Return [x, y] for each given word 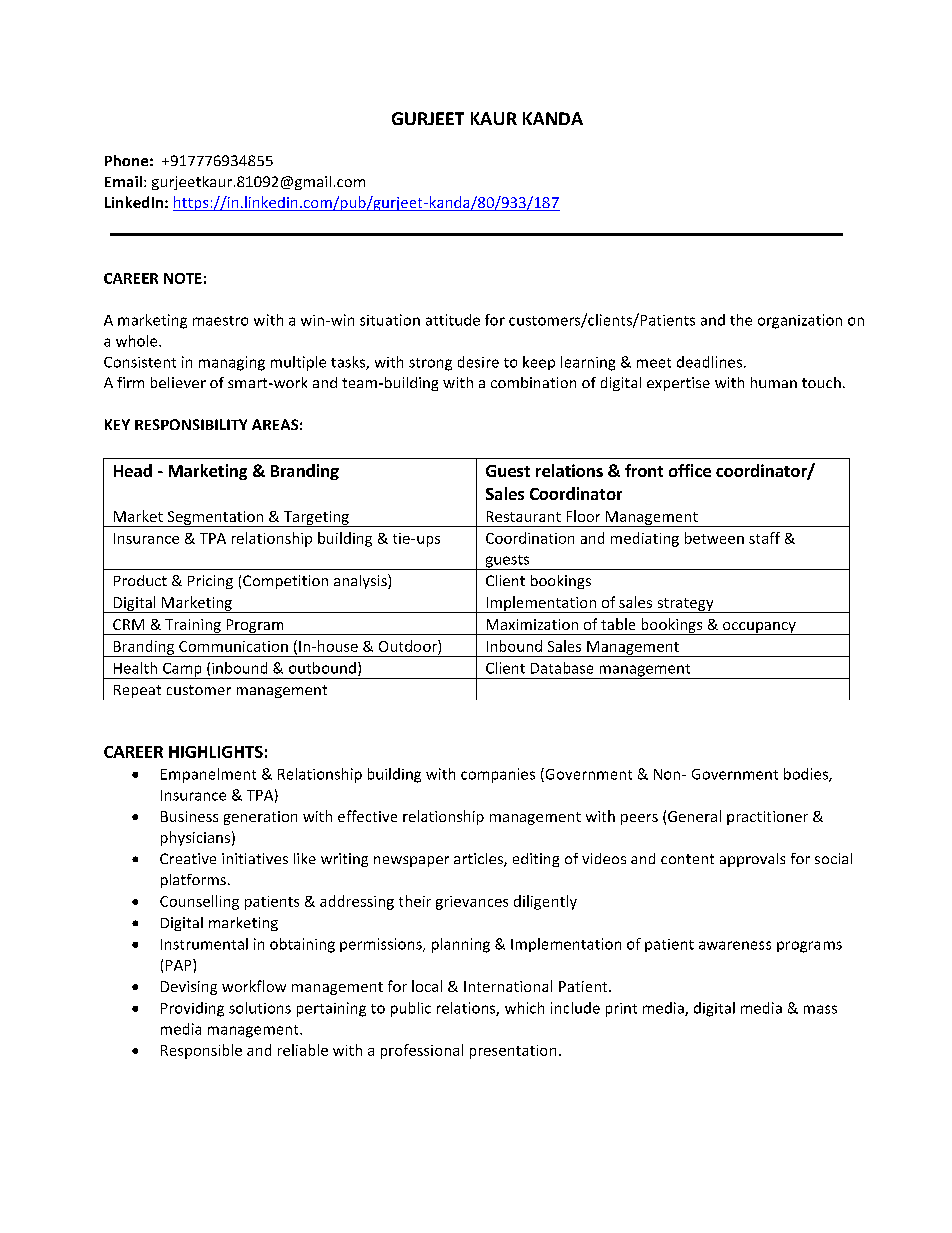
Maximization [532, 624]
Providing [192, 1009]
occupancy [759, 628]
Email [123, 181]
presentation [513, 1052]
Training [193, 627]
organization [800, 321]
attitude [453, 320]
